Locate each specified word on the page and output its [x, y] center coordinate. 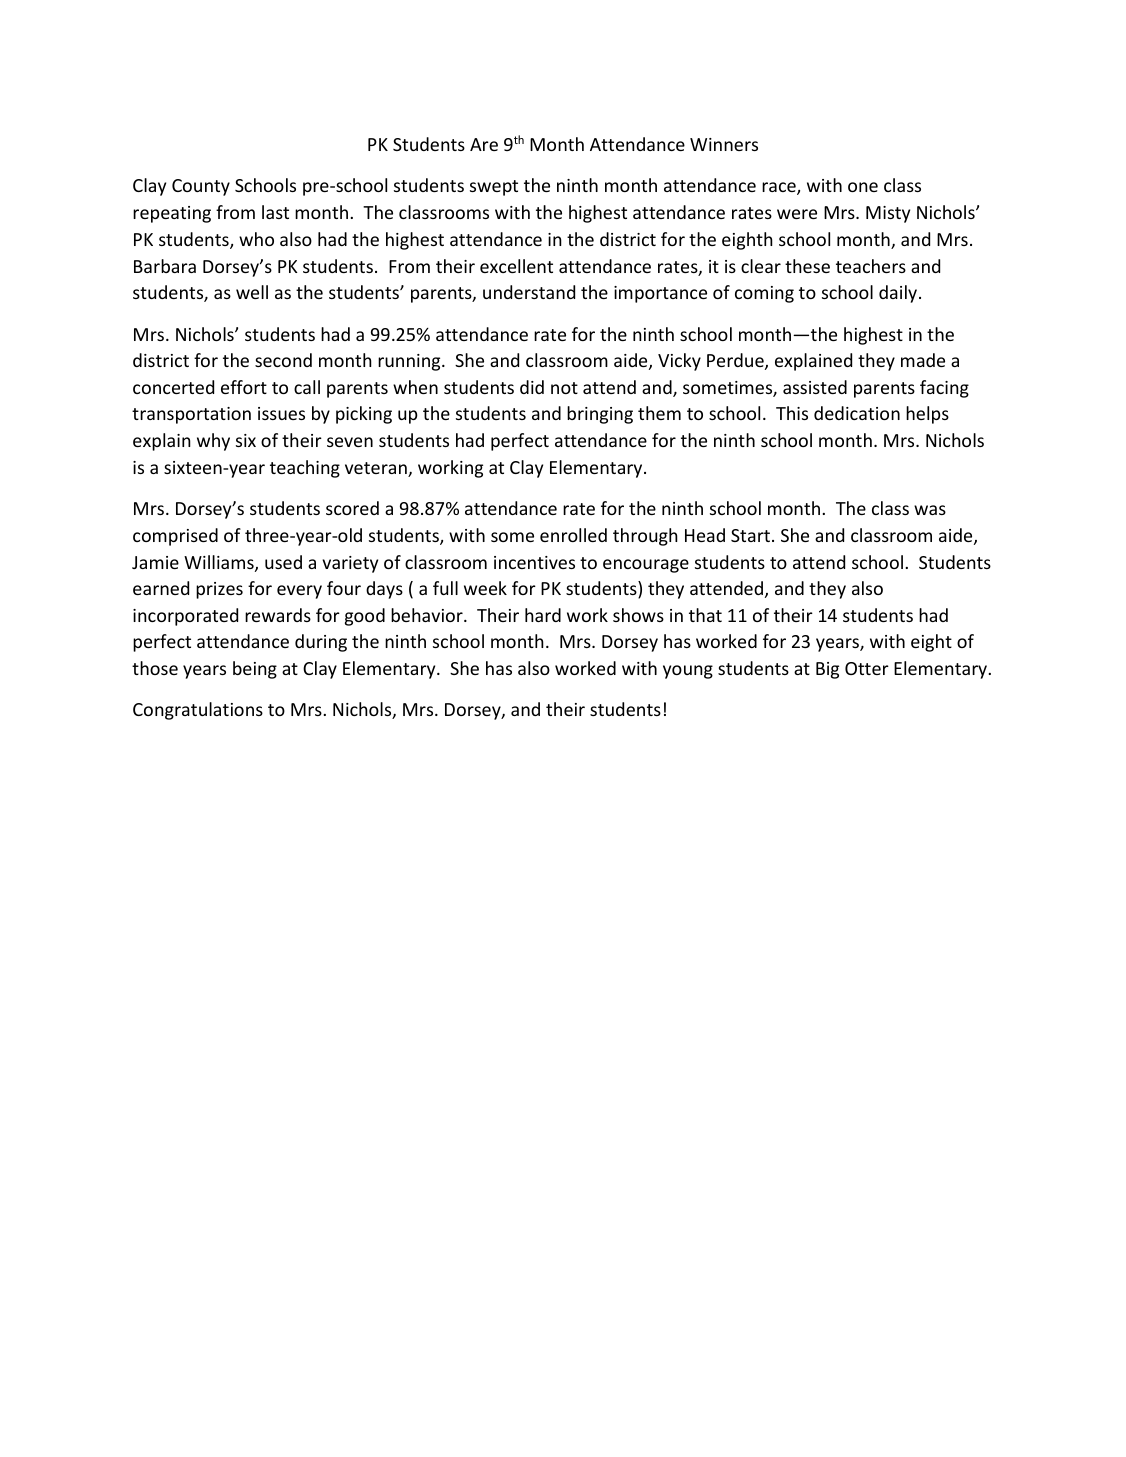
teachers [871, 266]
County [201, 187]
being [255, 670]
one [863, 187]
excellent [516, 266]
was [930, 510]
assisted [815, 387]
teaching [305, 469]
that [705, 615]
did [532, 387]
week [485, 588]
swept [494, 188]
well [252, 292]
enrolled [573, 535]
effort [244, 387]
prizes [219, 590]
